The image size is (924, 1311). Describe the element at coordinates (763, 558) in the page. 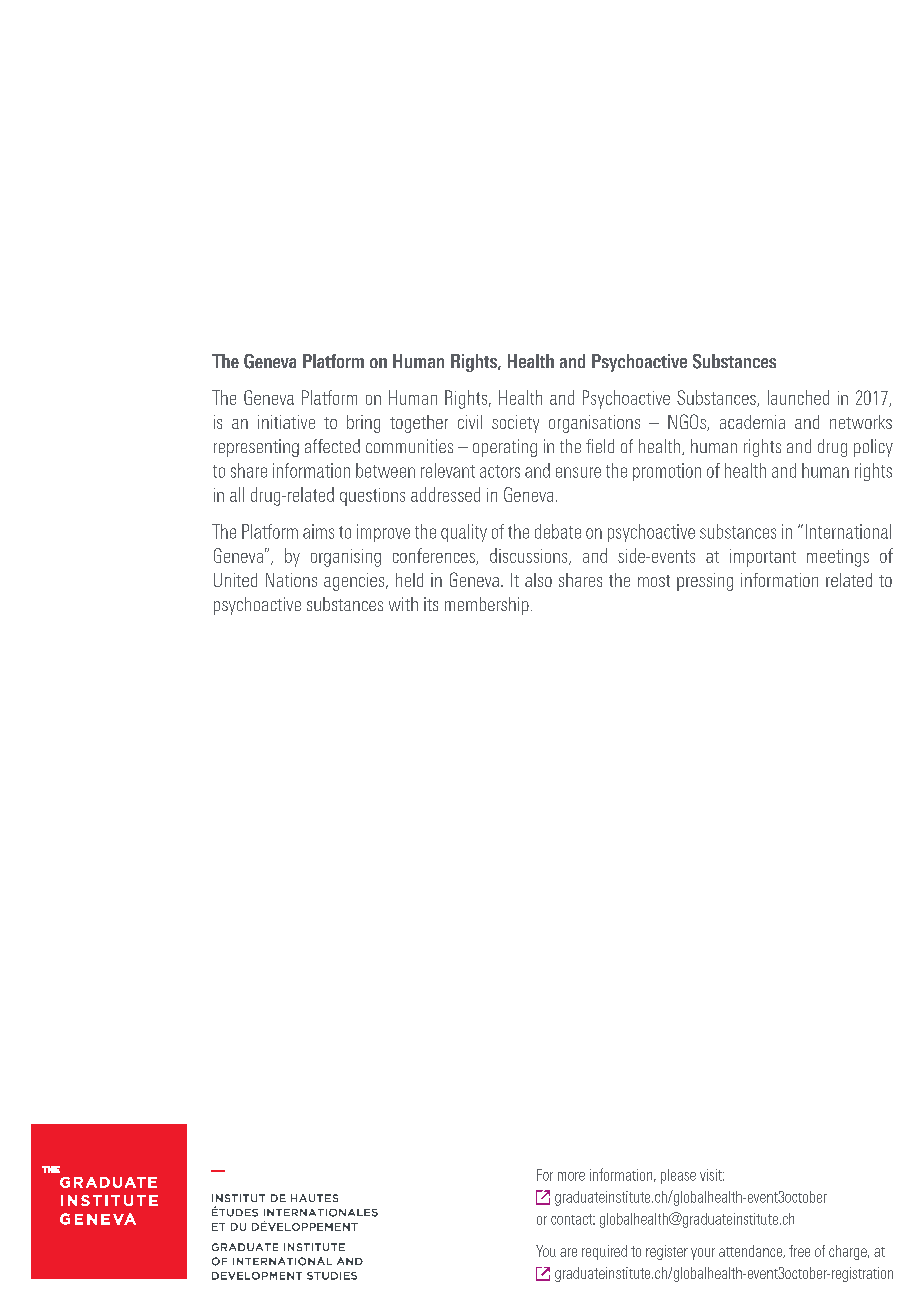

I see `important` at that location.
